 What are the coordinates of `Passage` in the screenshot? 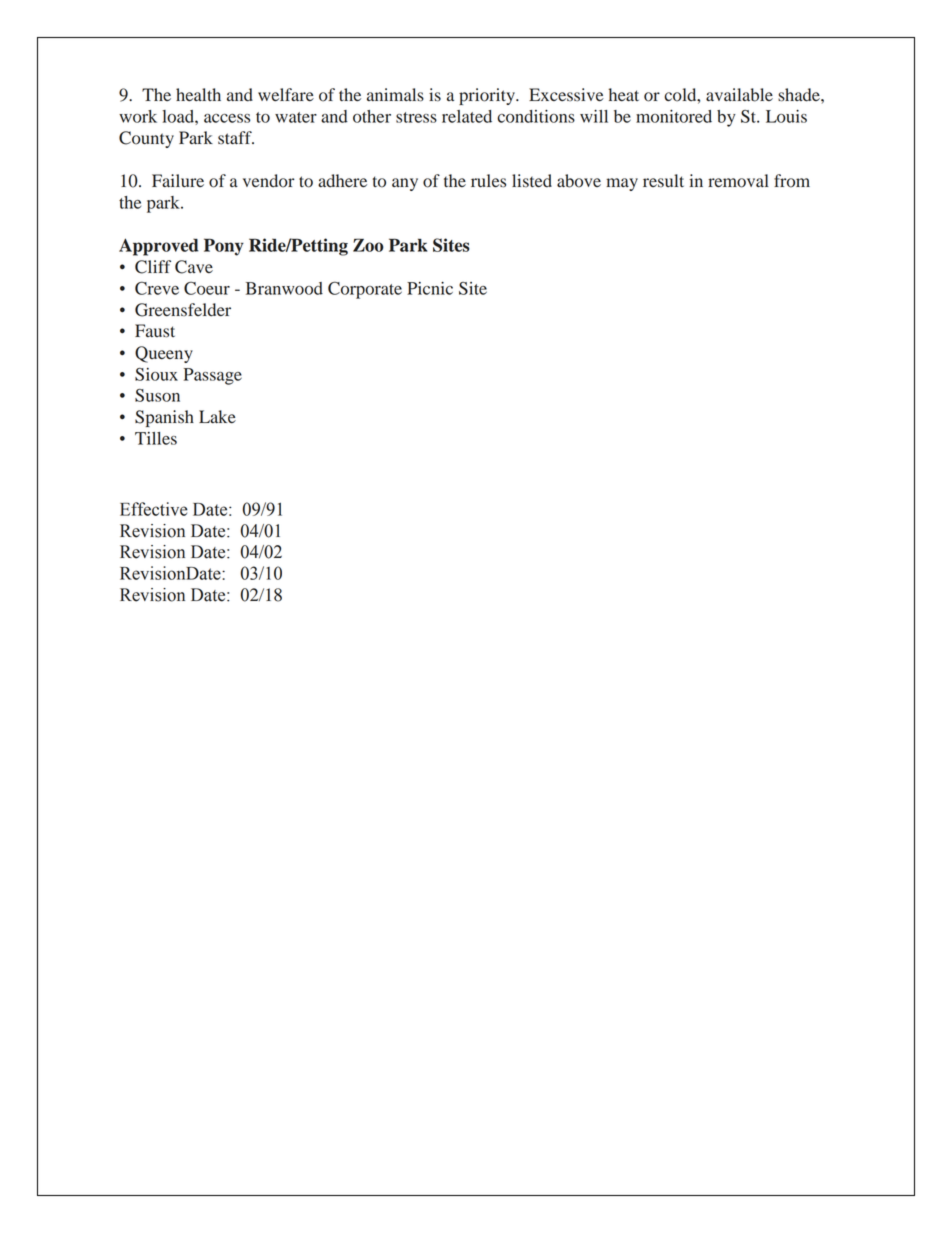 It's located at (213, 376).
